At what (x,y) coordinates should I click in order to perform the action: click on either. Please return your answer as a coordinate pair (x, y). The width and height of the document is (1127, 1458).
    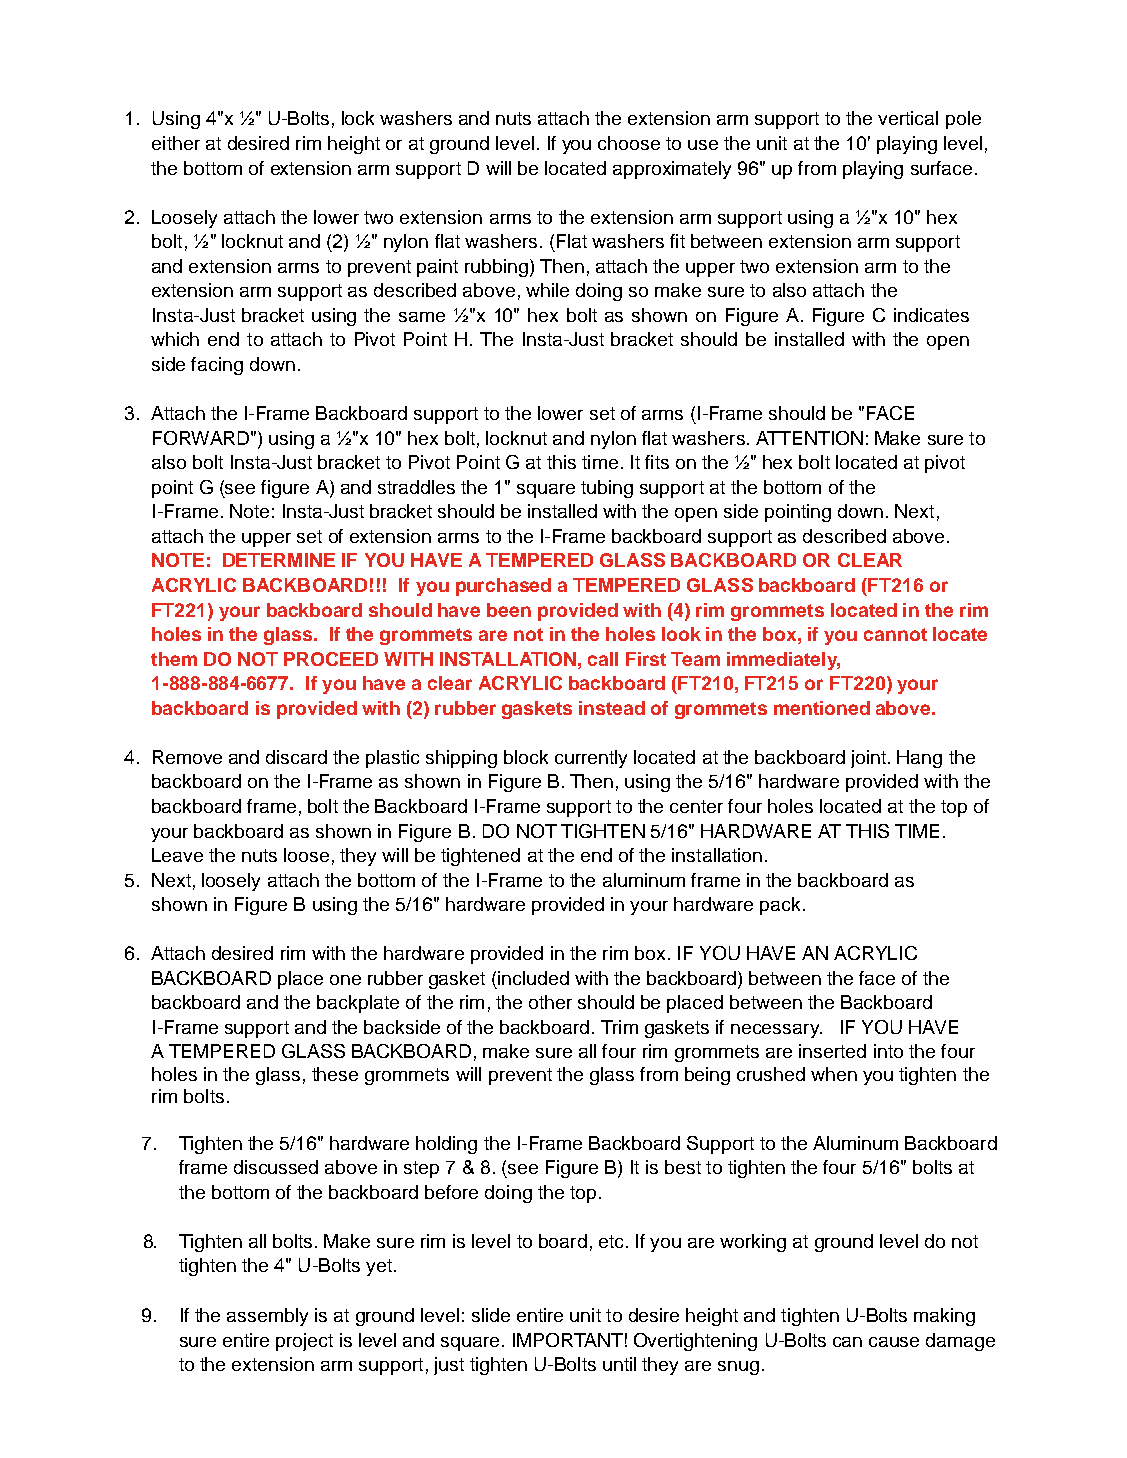
    Looking at the image, I should click on (176, 143).
